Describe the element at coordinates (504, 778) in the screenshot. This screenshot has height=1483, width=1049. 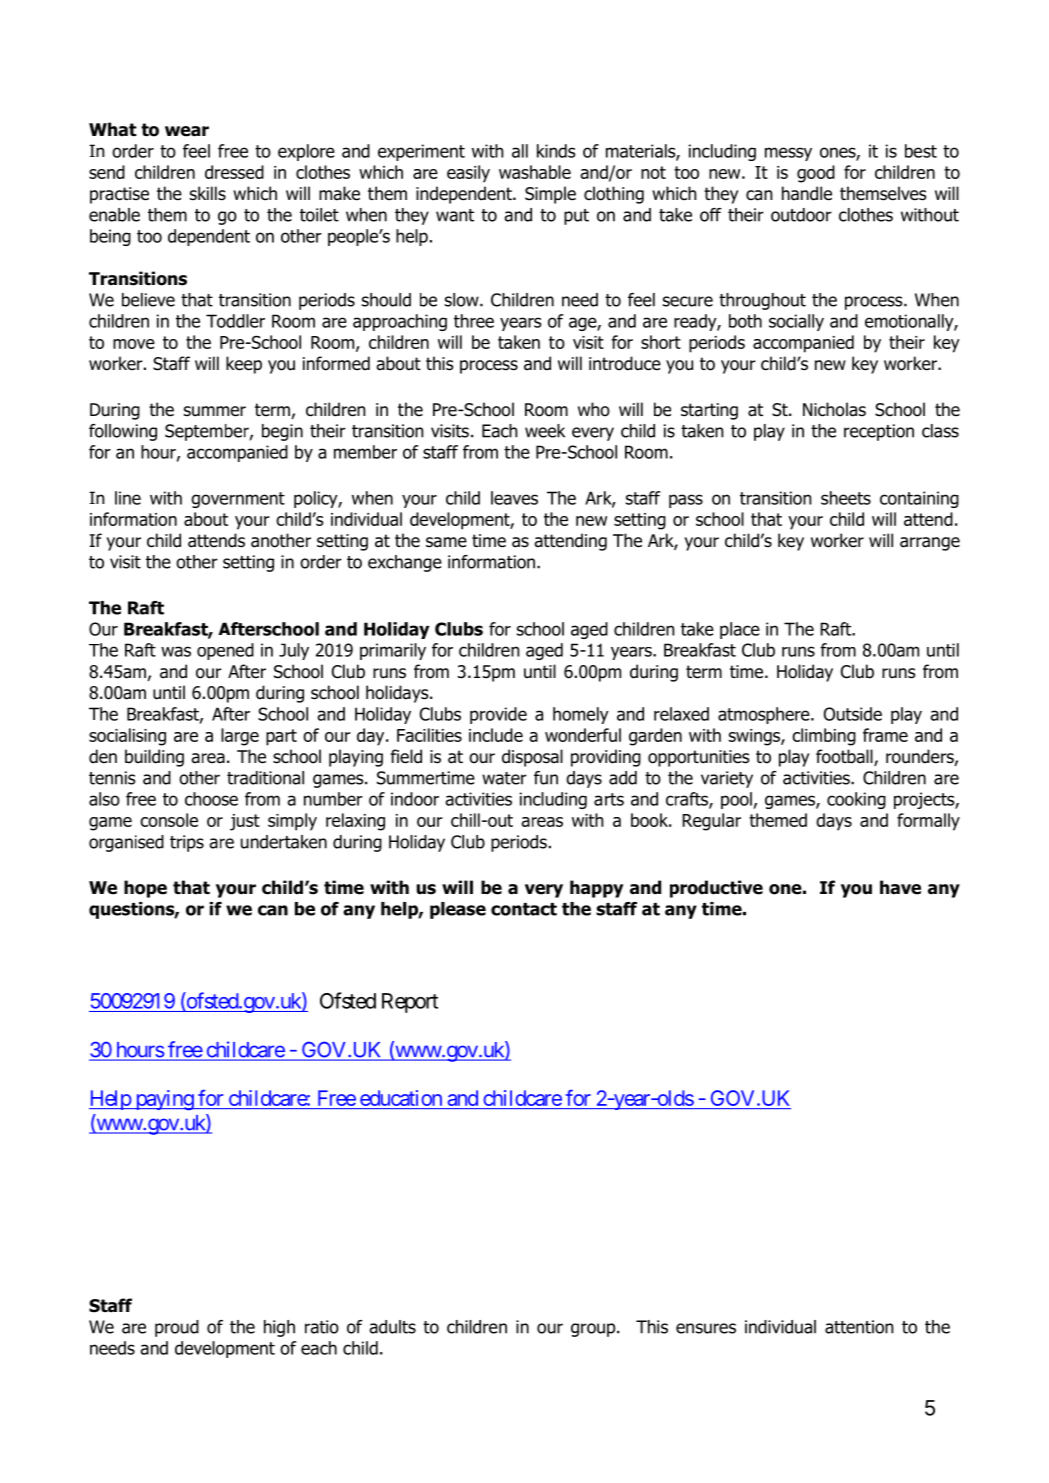
I see `water` at that location.
